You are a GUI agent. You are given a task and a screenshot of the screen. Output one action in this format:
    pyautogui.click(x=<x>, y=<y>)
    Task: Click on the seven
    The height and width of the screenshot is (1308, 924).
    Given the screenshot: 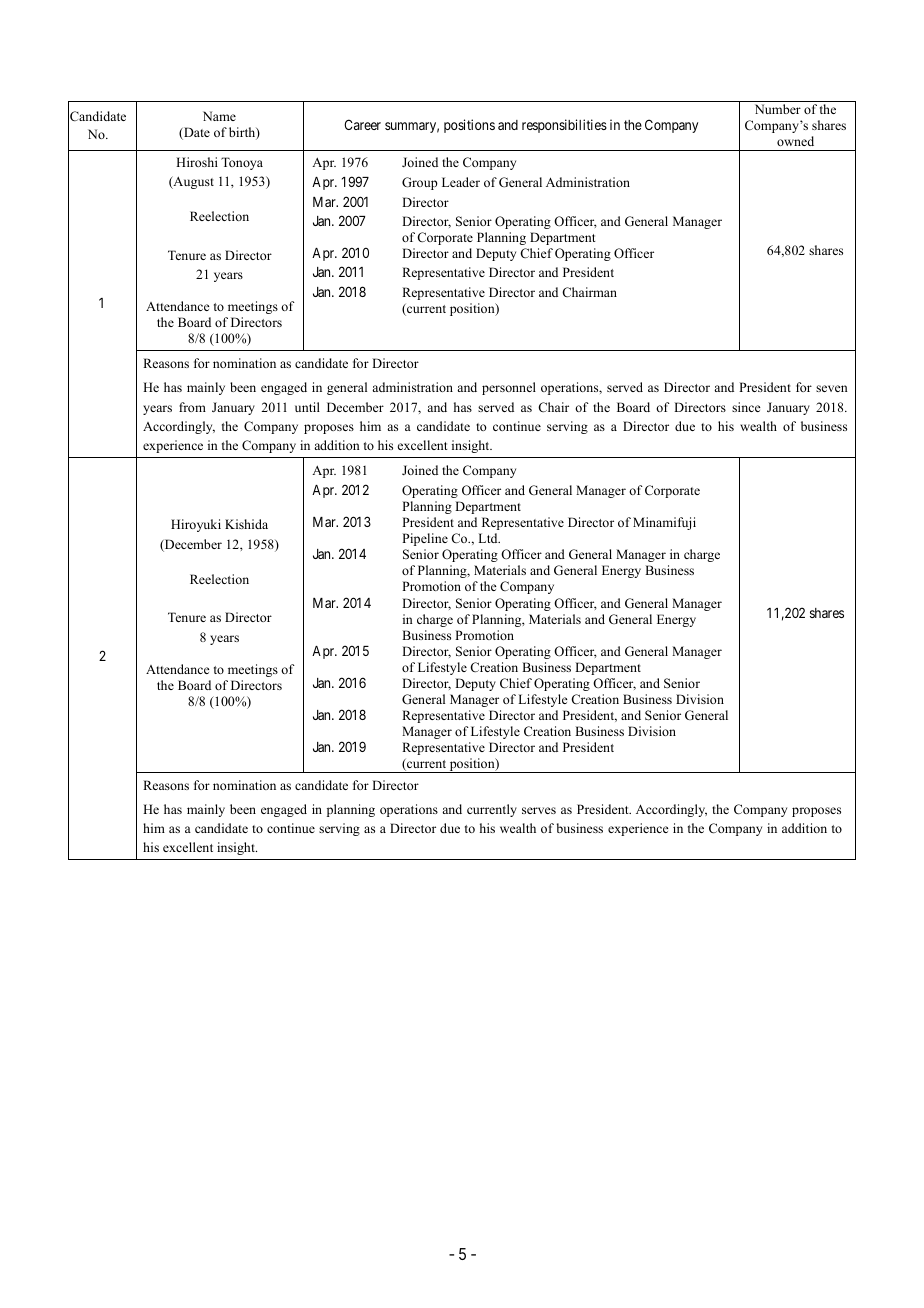 What is the action you would take?
    pyautogui.click(x=832, y=388)
